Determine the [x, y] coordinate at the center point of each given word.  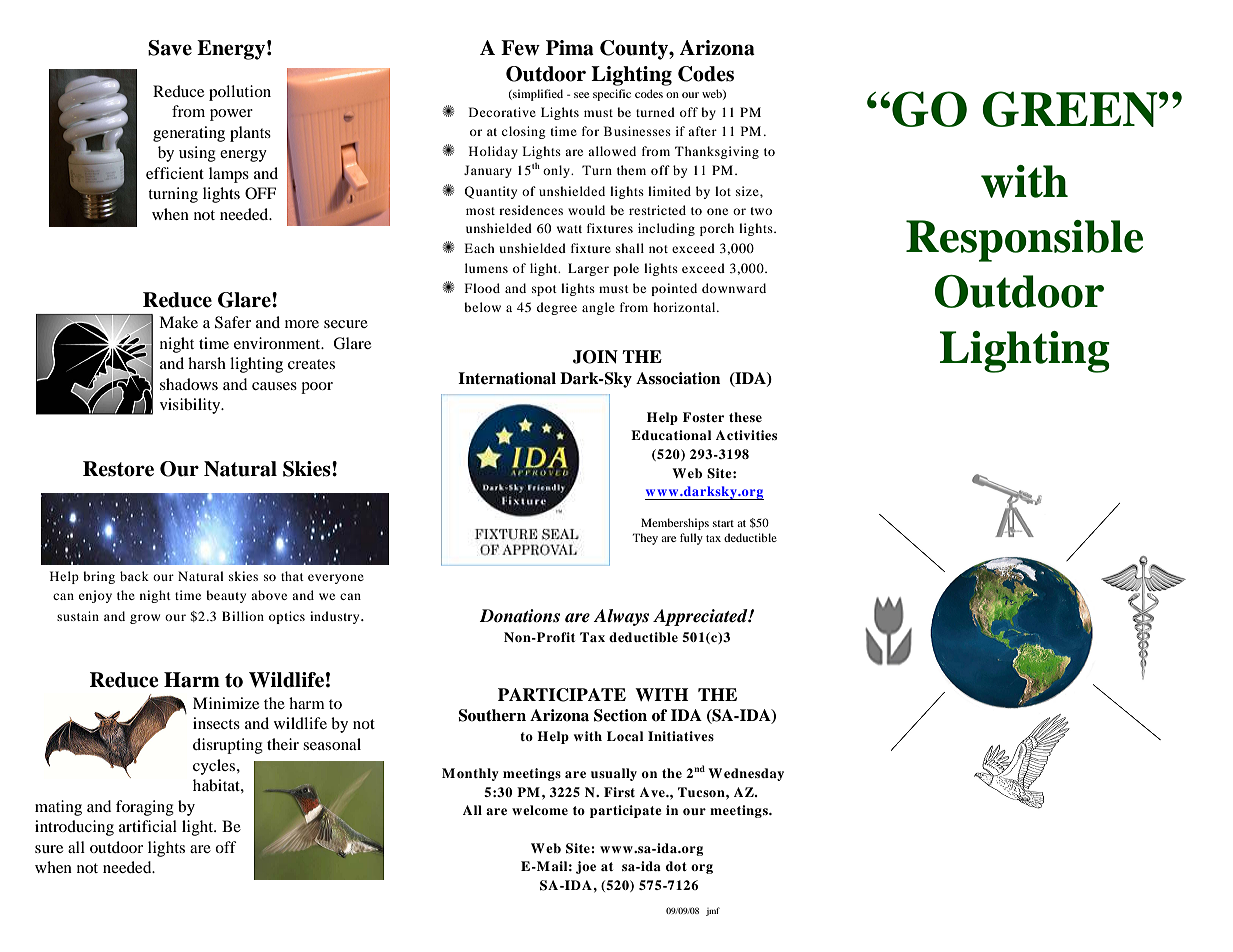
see [581, 95]
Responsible [1024, 241]
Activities [746, 435]
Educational [671, 435]
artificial [148, 826]
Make [178, 322]
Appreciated [701, 617]
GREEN [1071, 109]
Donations [519, 616]
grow [145, 619]
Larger [588, 269]
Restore [118, 469]
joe [586, 867]
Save [170, 48]
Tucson [702, 792]
